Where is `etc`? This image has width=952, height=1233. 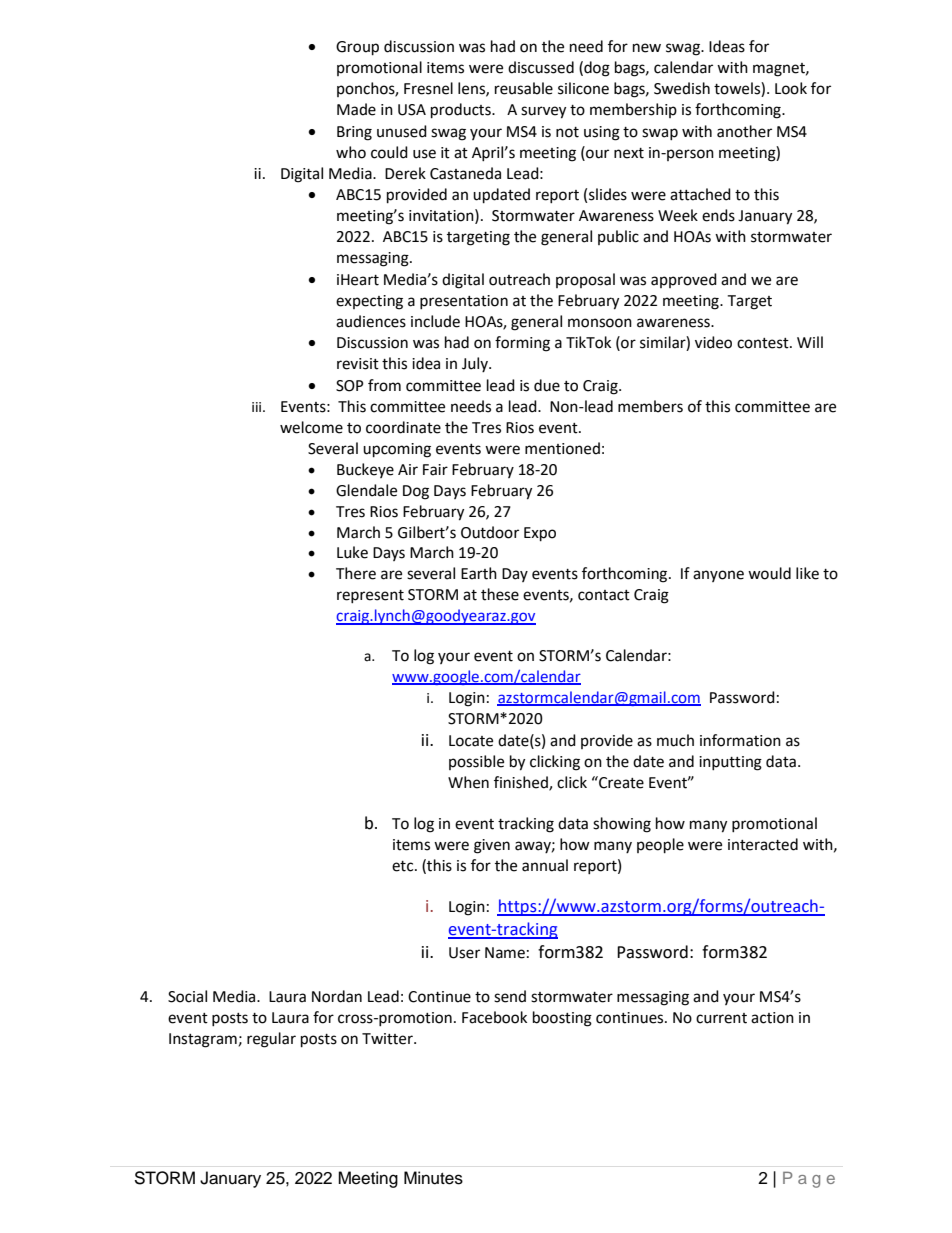
etc is located at coordinates (404, 866).
